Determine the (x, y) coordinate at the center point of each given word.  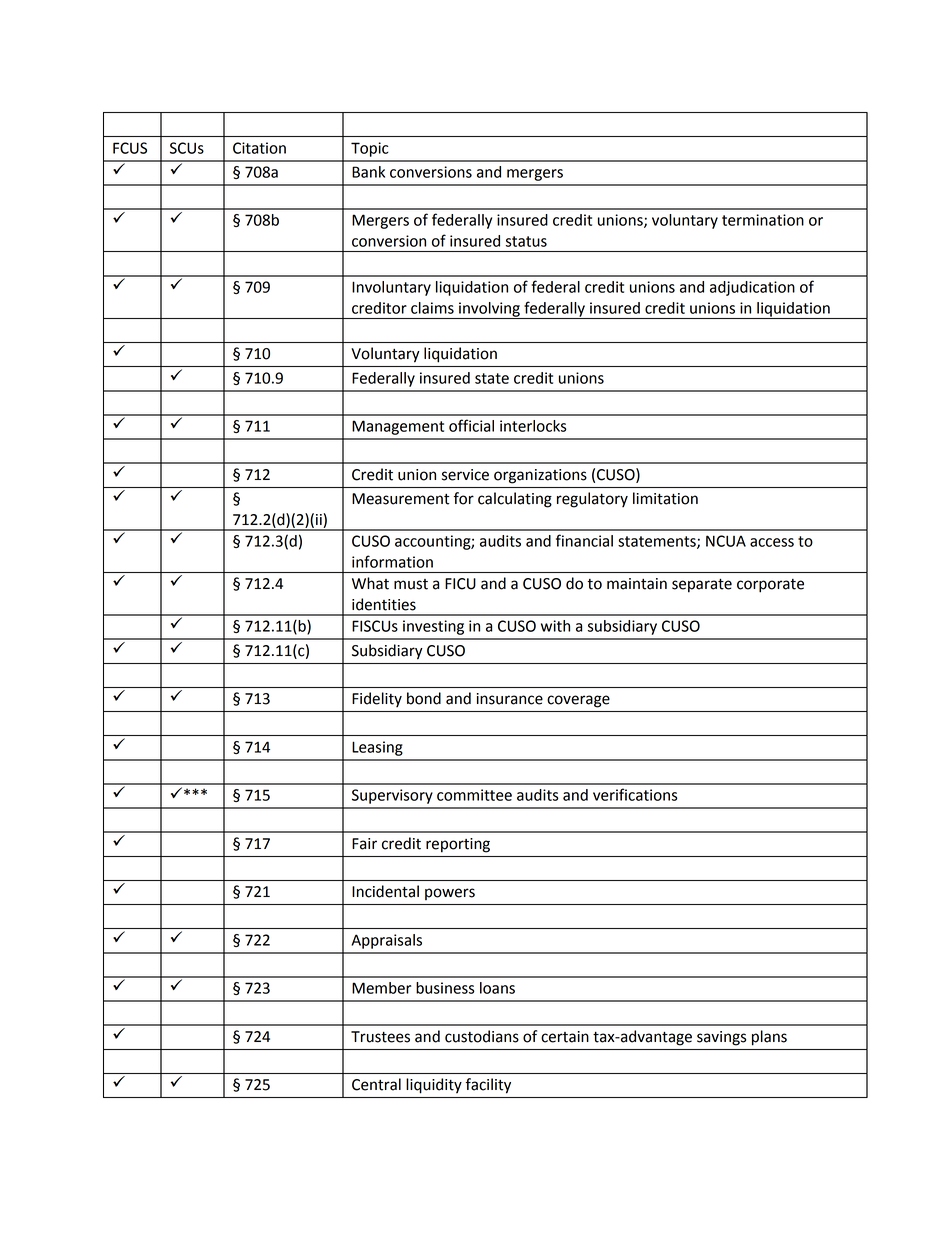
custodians (482, 1036)
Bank (368, 172)
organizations (540, 476)
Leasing (377, 748)
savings (721, 1038)
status (526, 241)
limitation (665, 498)
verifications (635, 794)
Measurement (400, 499)
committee (474, 795)
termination (763, 220)
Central (376, 1084)
